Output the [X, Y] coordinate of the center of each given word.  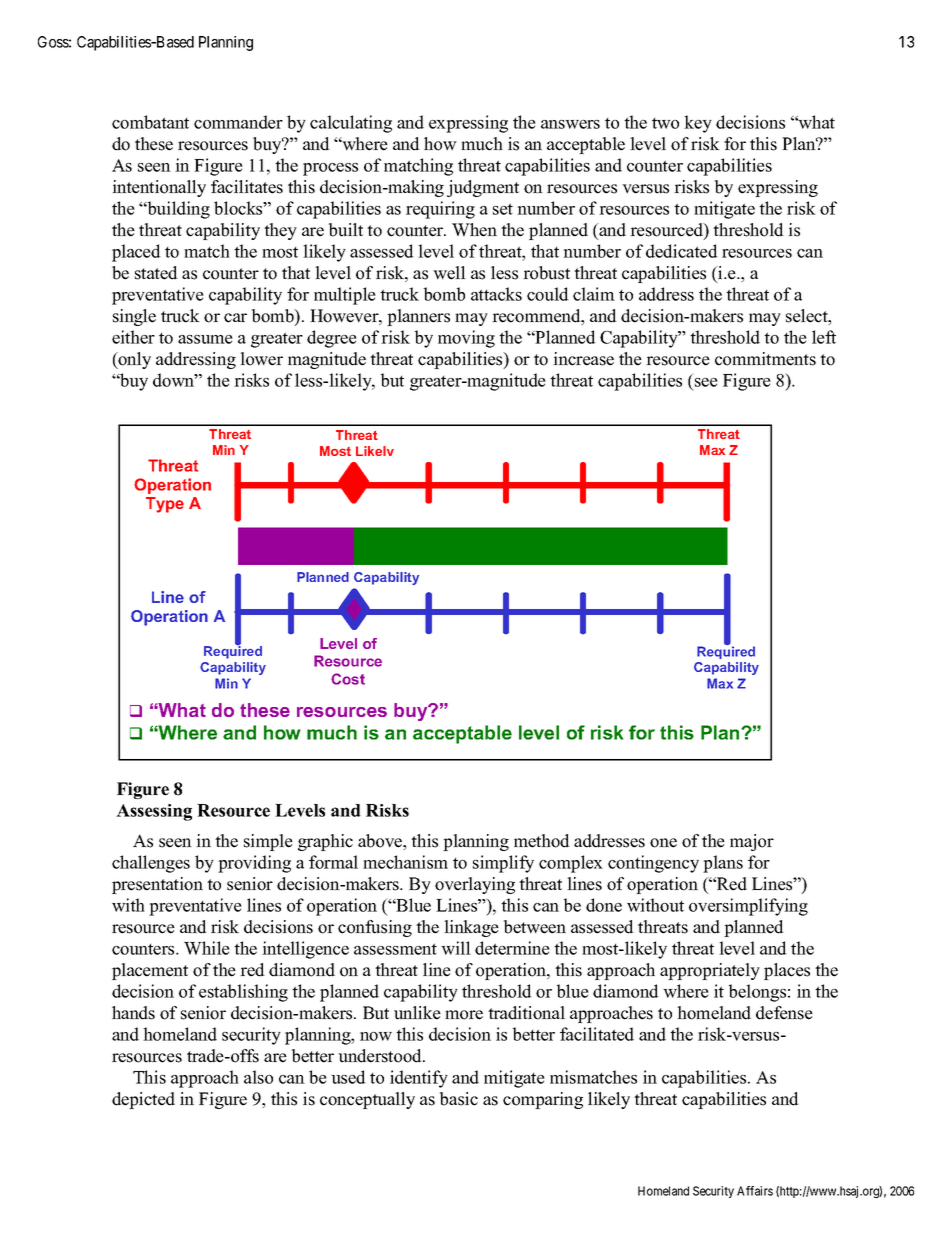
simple [268, 842]
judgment [483, 188]
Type [165, 505]
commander [238, 122]
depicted [143, 1100]
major [752, 842]
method [542, 841]
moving [466, 339]
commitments [765, 359]
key [698, 124]
